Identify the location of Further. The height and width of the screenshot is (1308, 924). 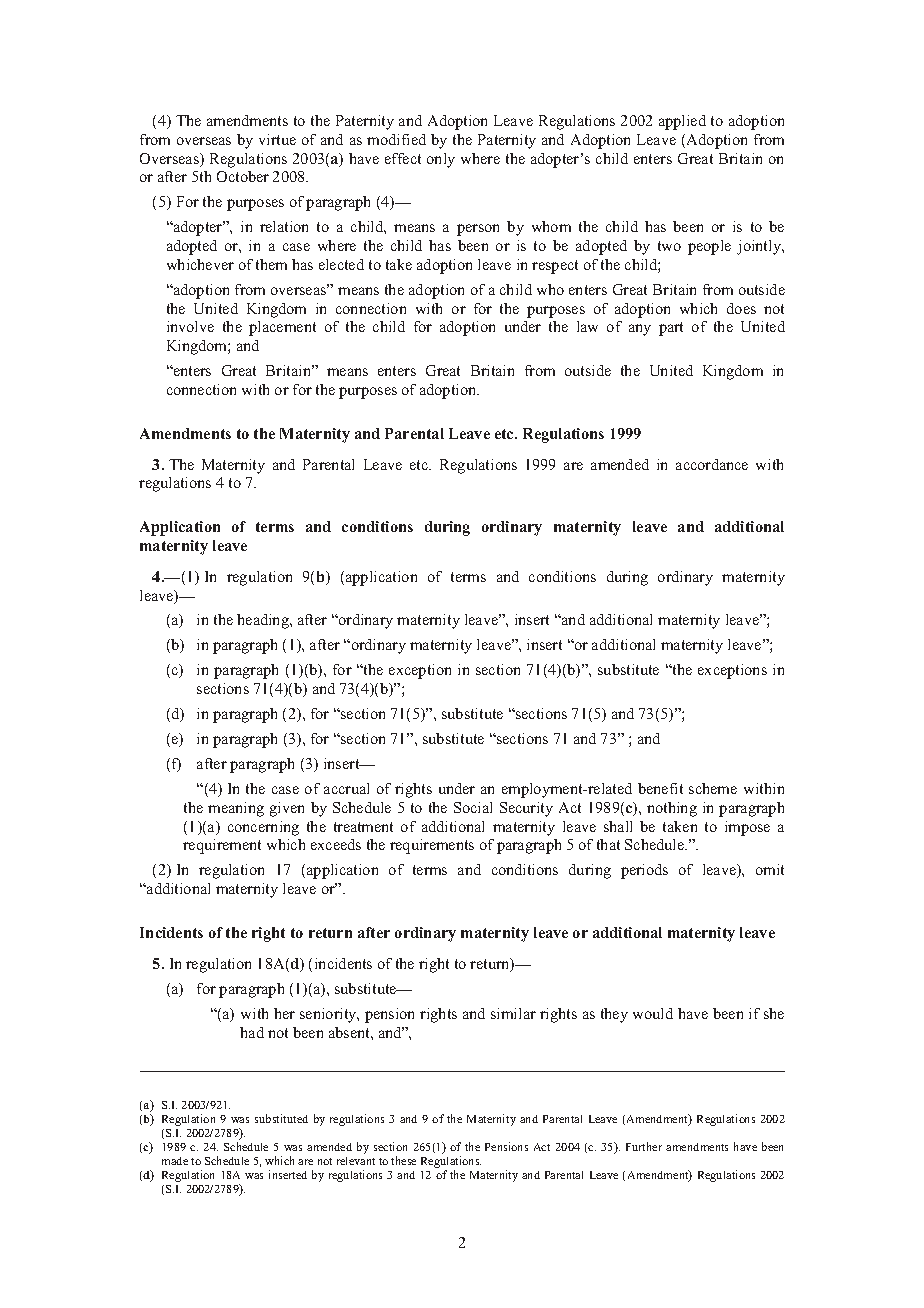
(644, 1146).
